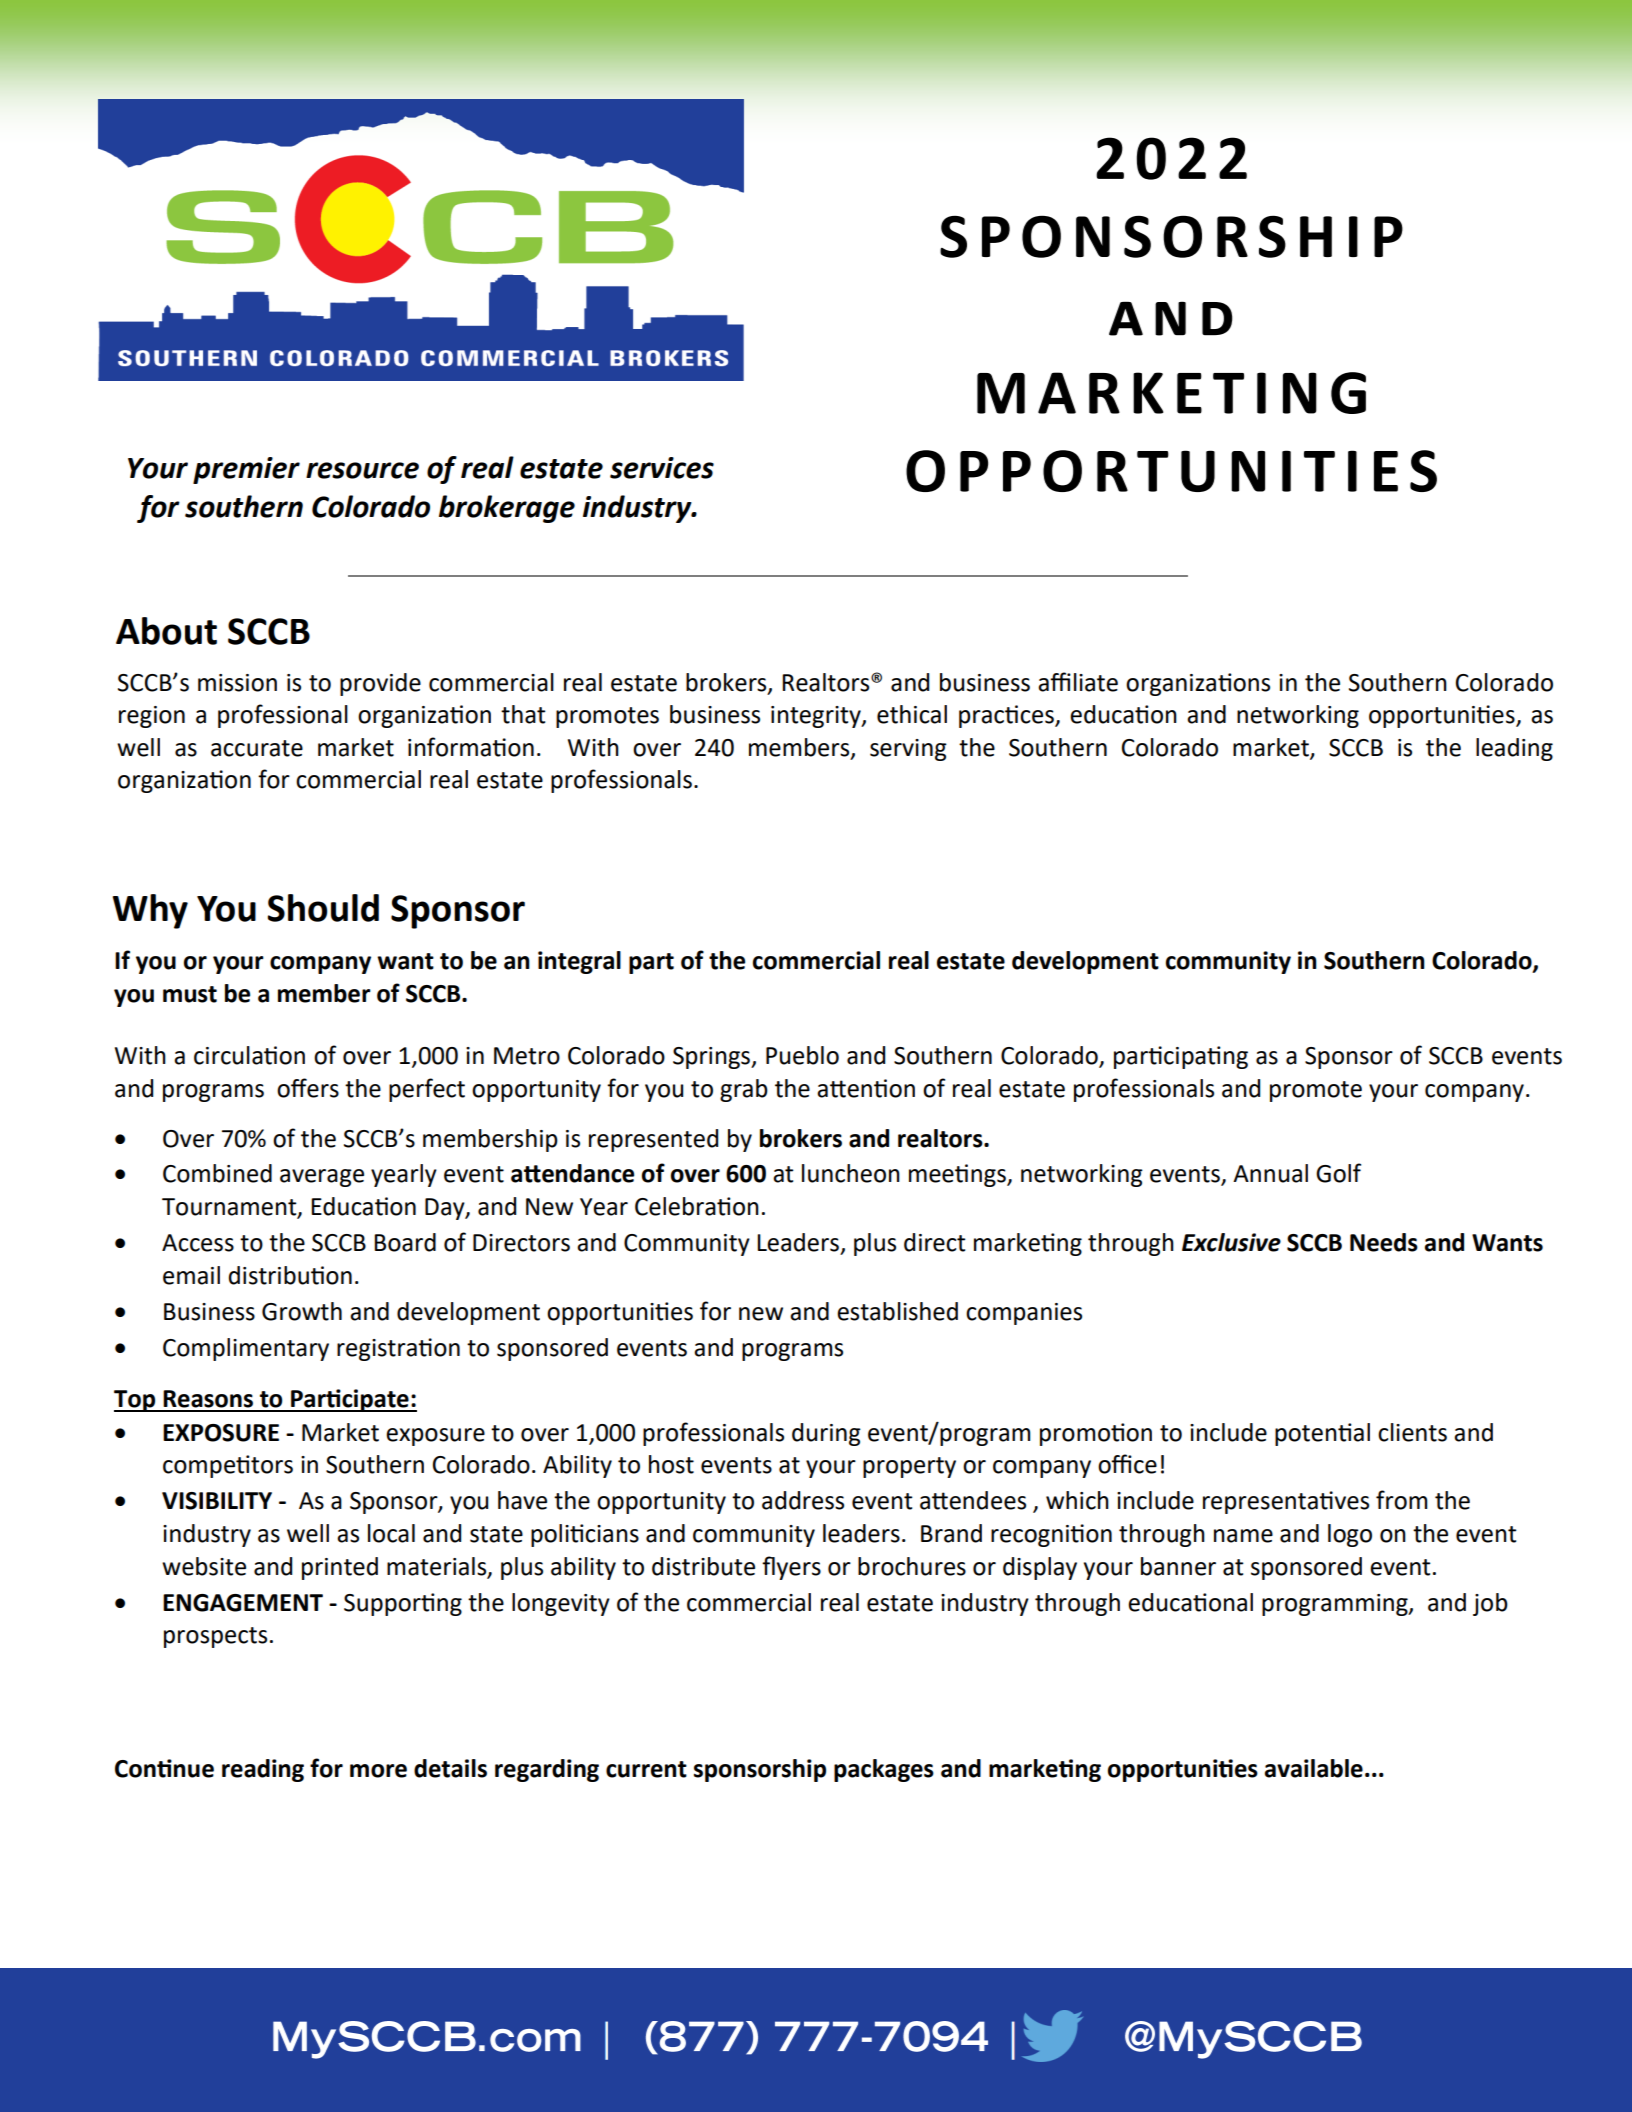 This image has height=2112, width=1632. Describe the element at coordinates (1078, 682) in the image. I see `affiliate` at that location.
